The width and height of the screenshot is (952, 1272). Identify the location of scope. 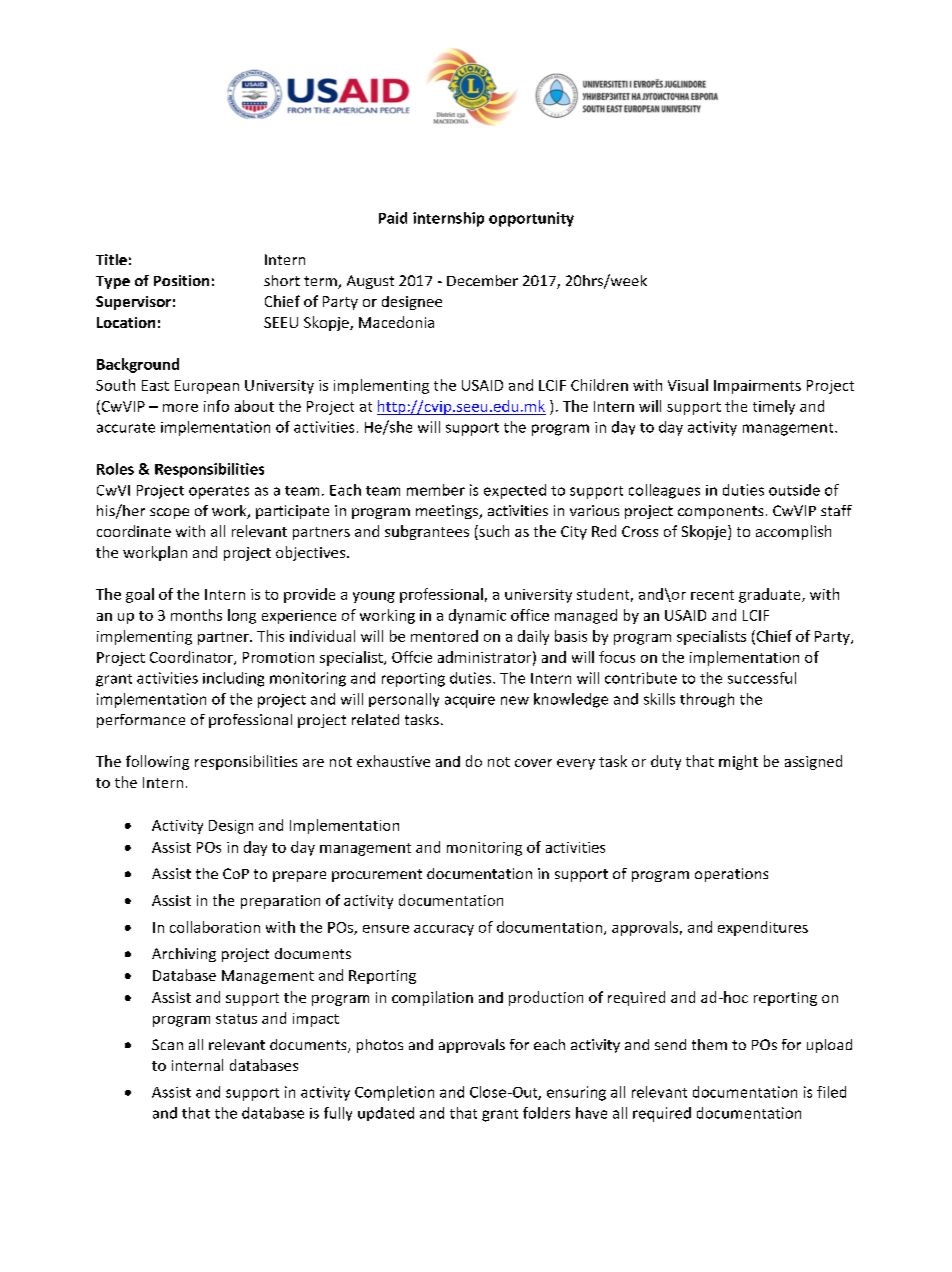
(169, 513).
